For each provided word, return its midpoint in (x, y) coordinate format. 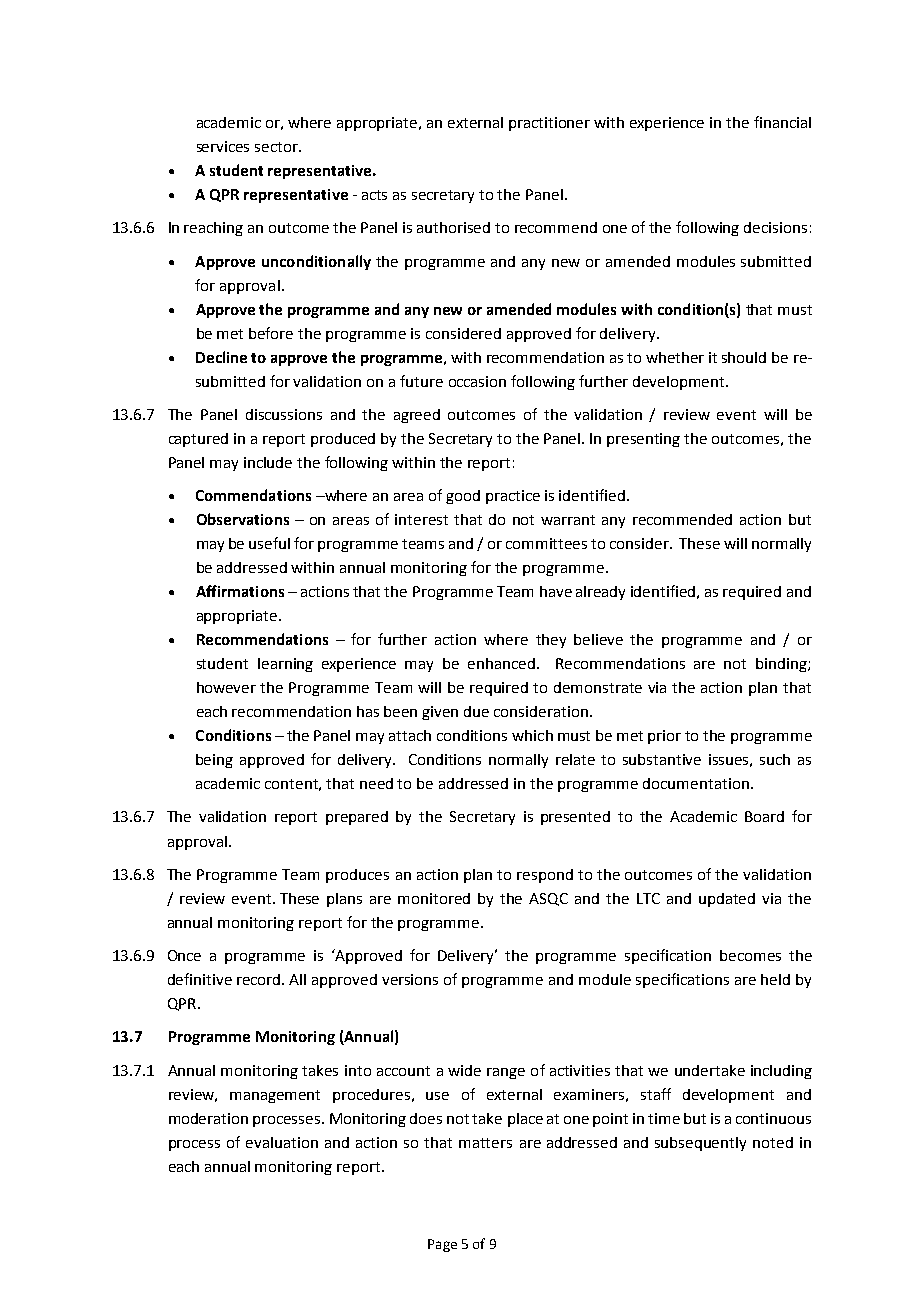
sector (277, 147)
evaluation (282, 1142)
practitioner (549, 124)
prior (664, 737)
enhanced (503, 663)
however (226, 687)
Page (442, 1245)
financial (782, 122)
